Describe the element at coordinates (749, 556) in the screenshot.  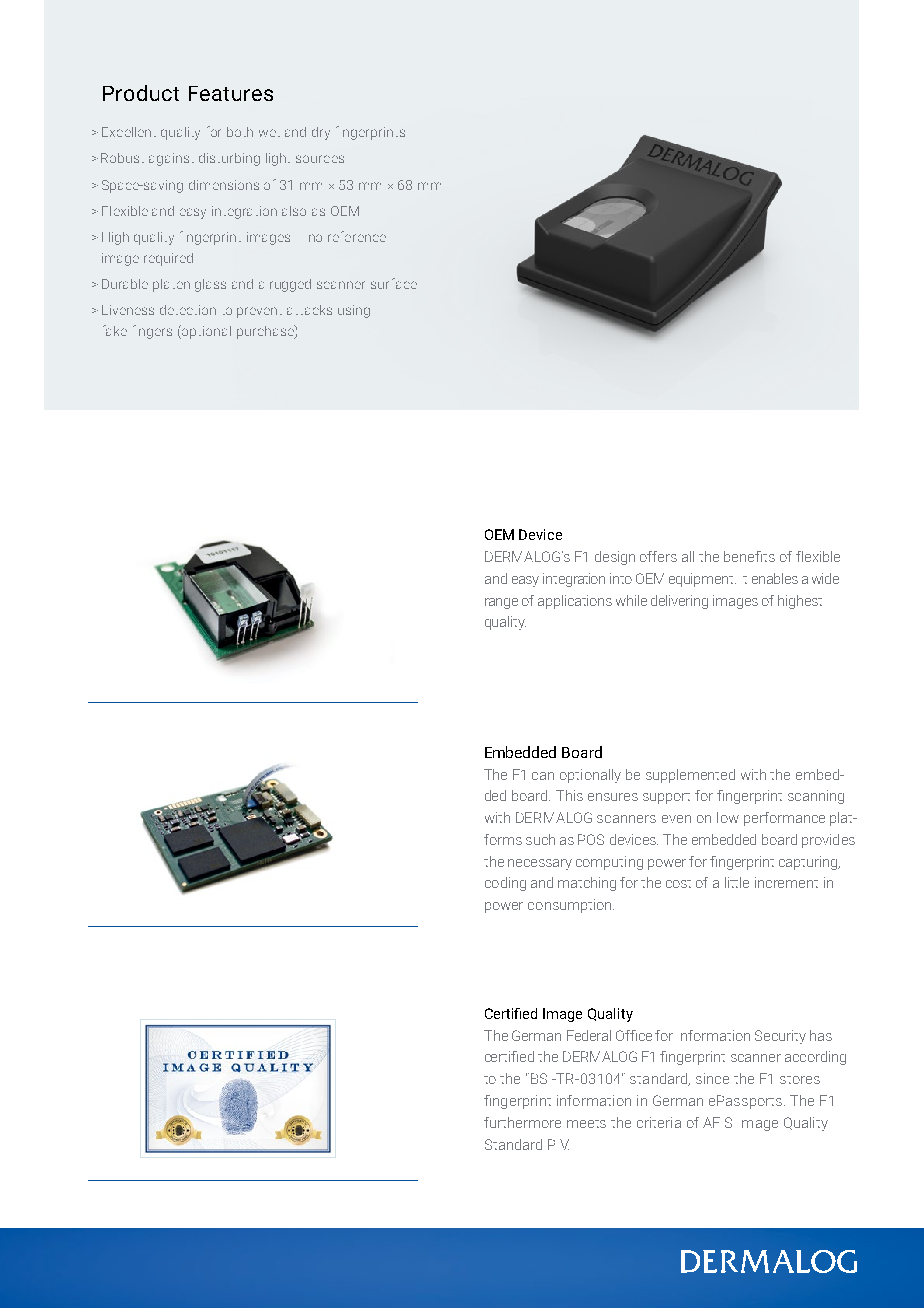
I see `benefits` at that location.
